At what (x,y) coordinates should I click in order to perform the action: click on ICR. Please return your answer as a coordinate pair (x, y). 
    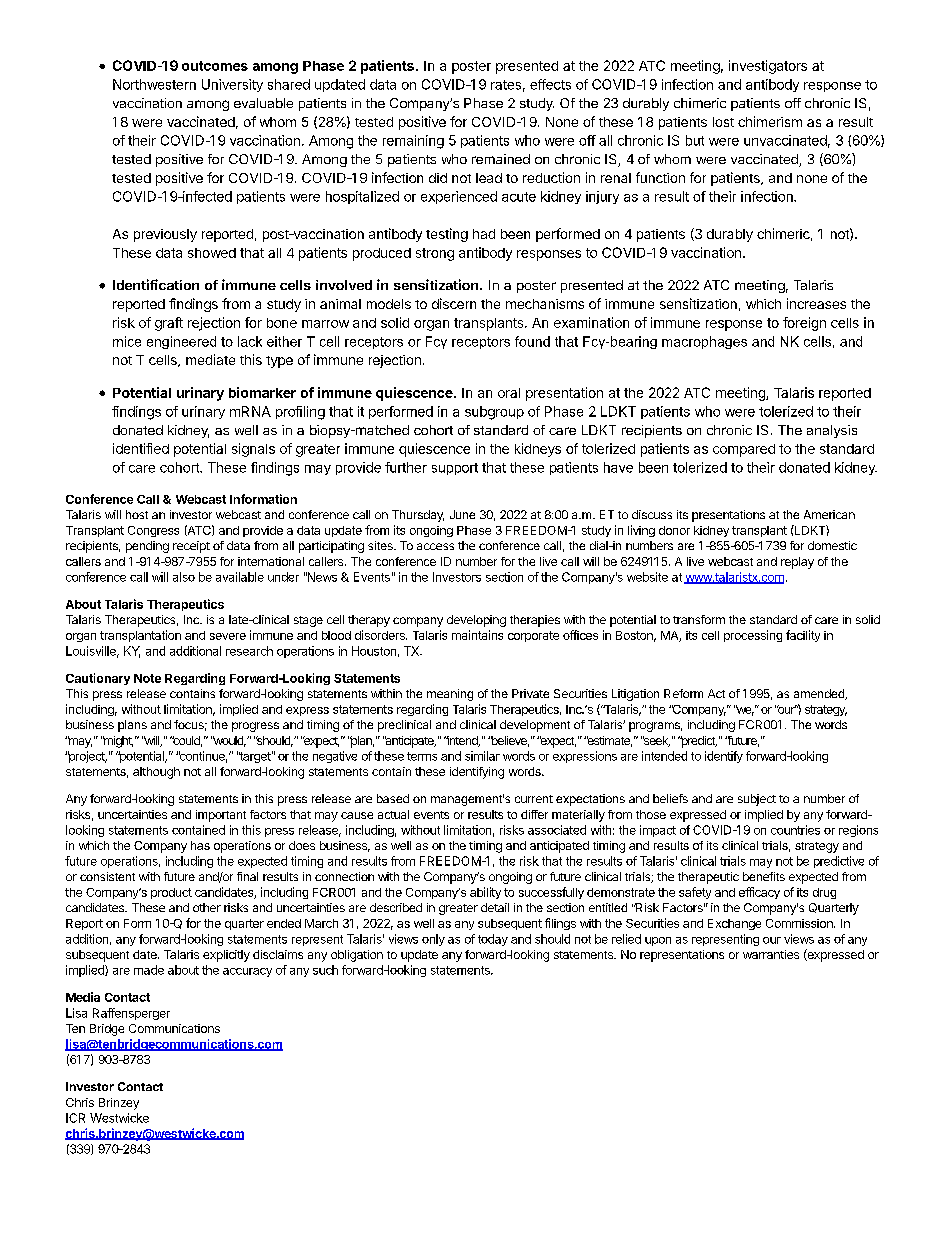
    Looking at the image, I should click on (75, 1118).
